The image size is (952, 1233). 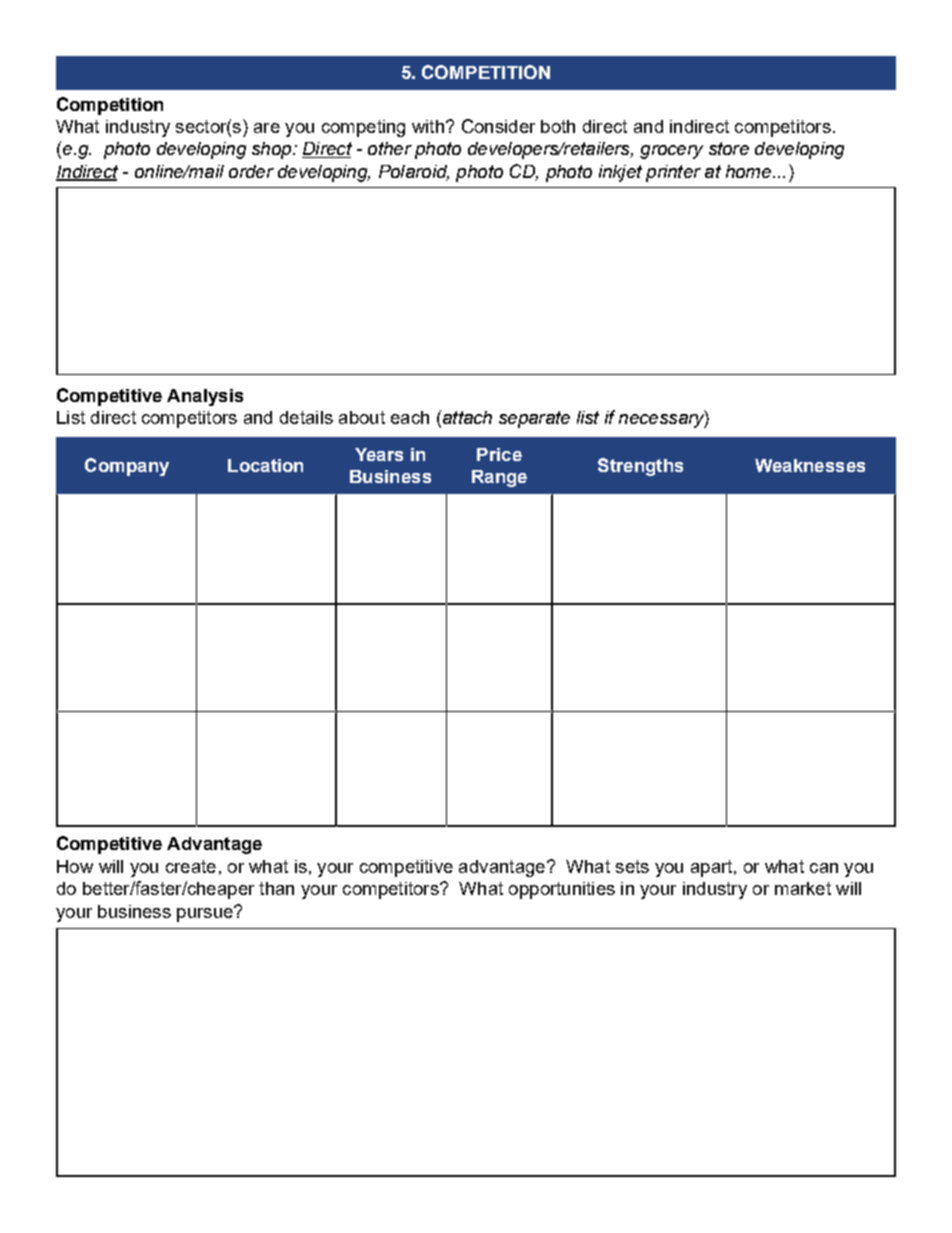 I want to click on create, so click(x=191, y=866).
